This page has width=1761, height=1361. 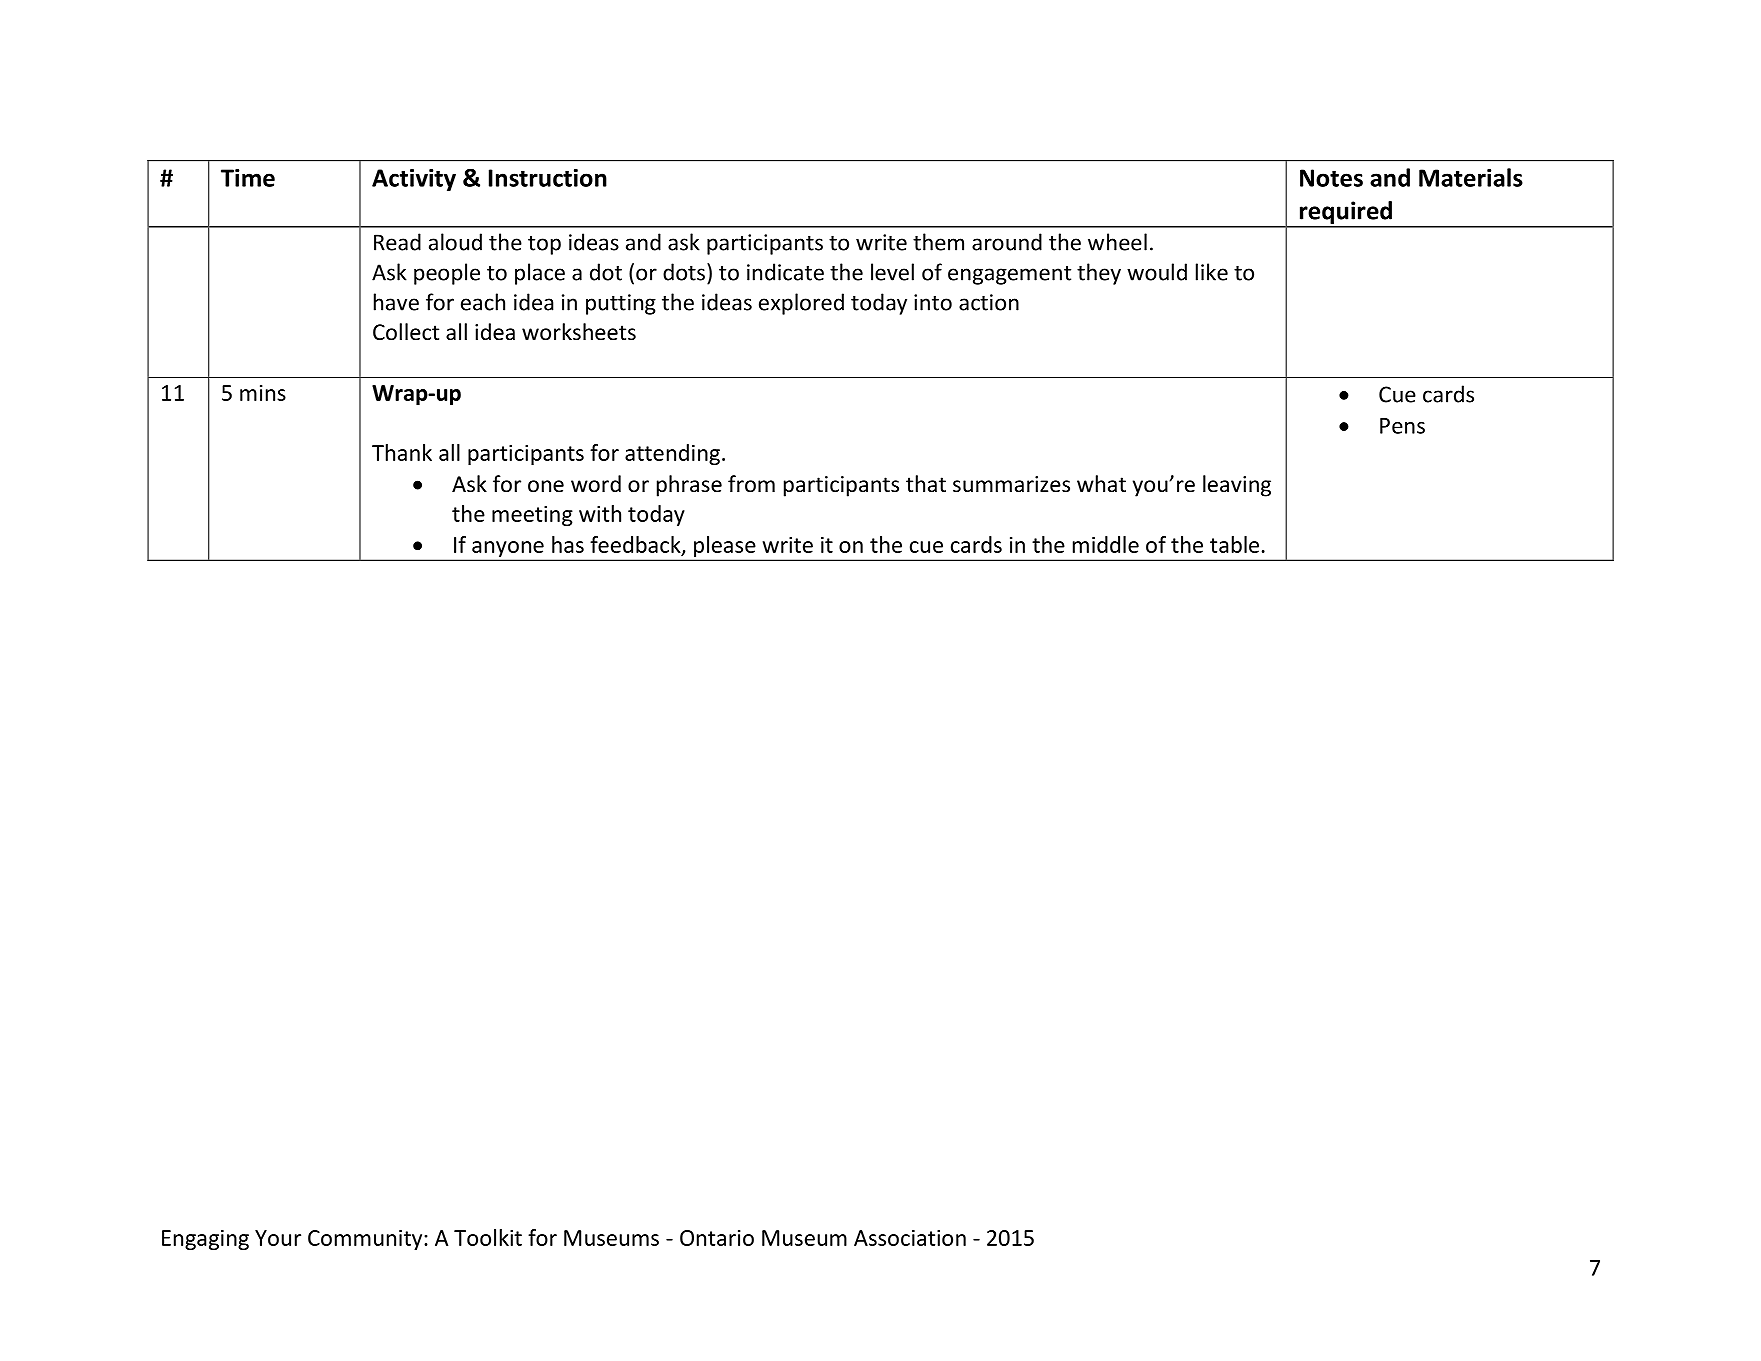 I want to click on from, so click(x=751, y=484).
